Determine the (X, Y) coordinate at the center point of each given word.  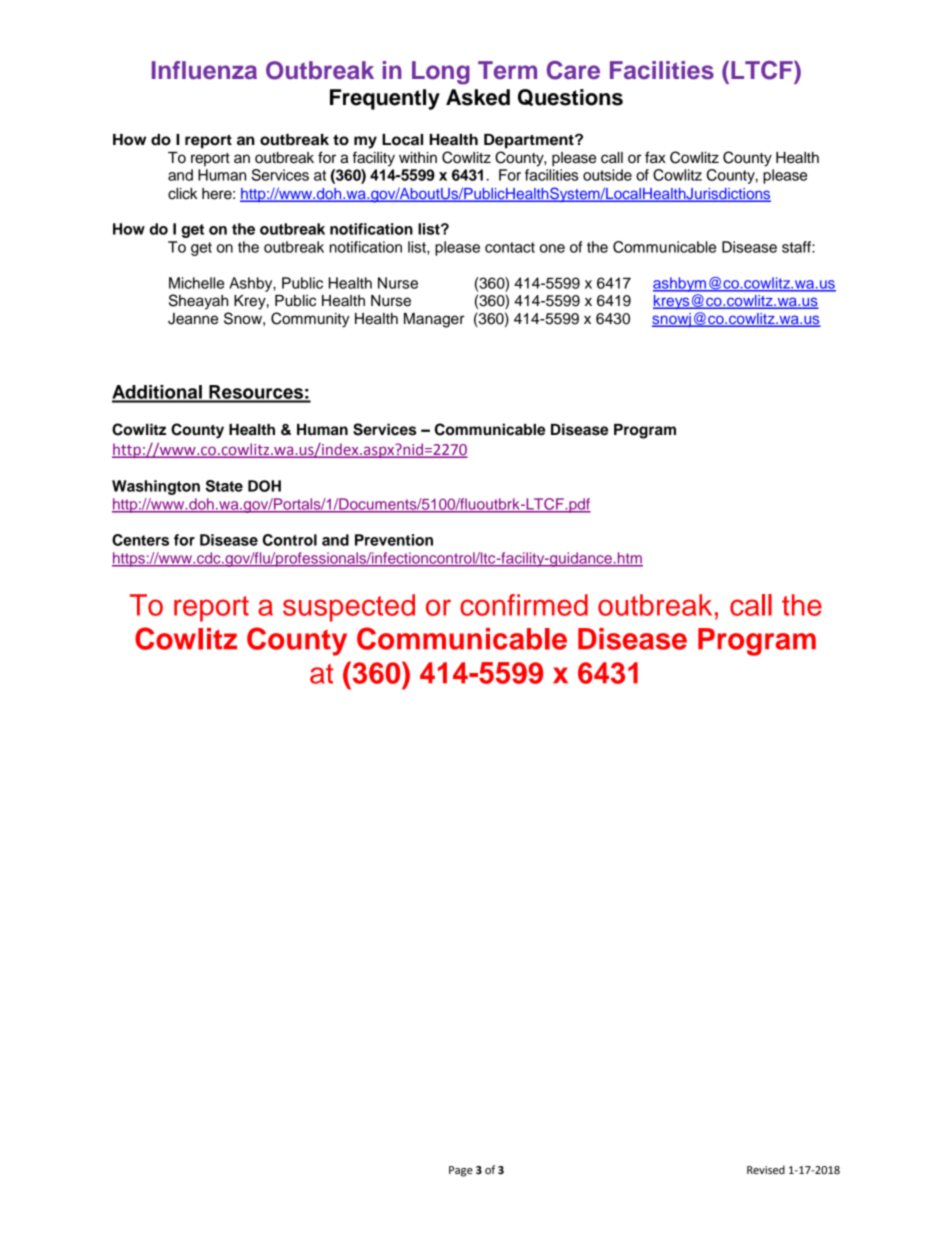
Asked (478, 97)
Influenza (204, 70)
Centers (140, 540)
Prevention (394, 540)
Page (461, 1171)
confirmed (524, 605)
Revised (766, 1170)
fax (655, 157)
